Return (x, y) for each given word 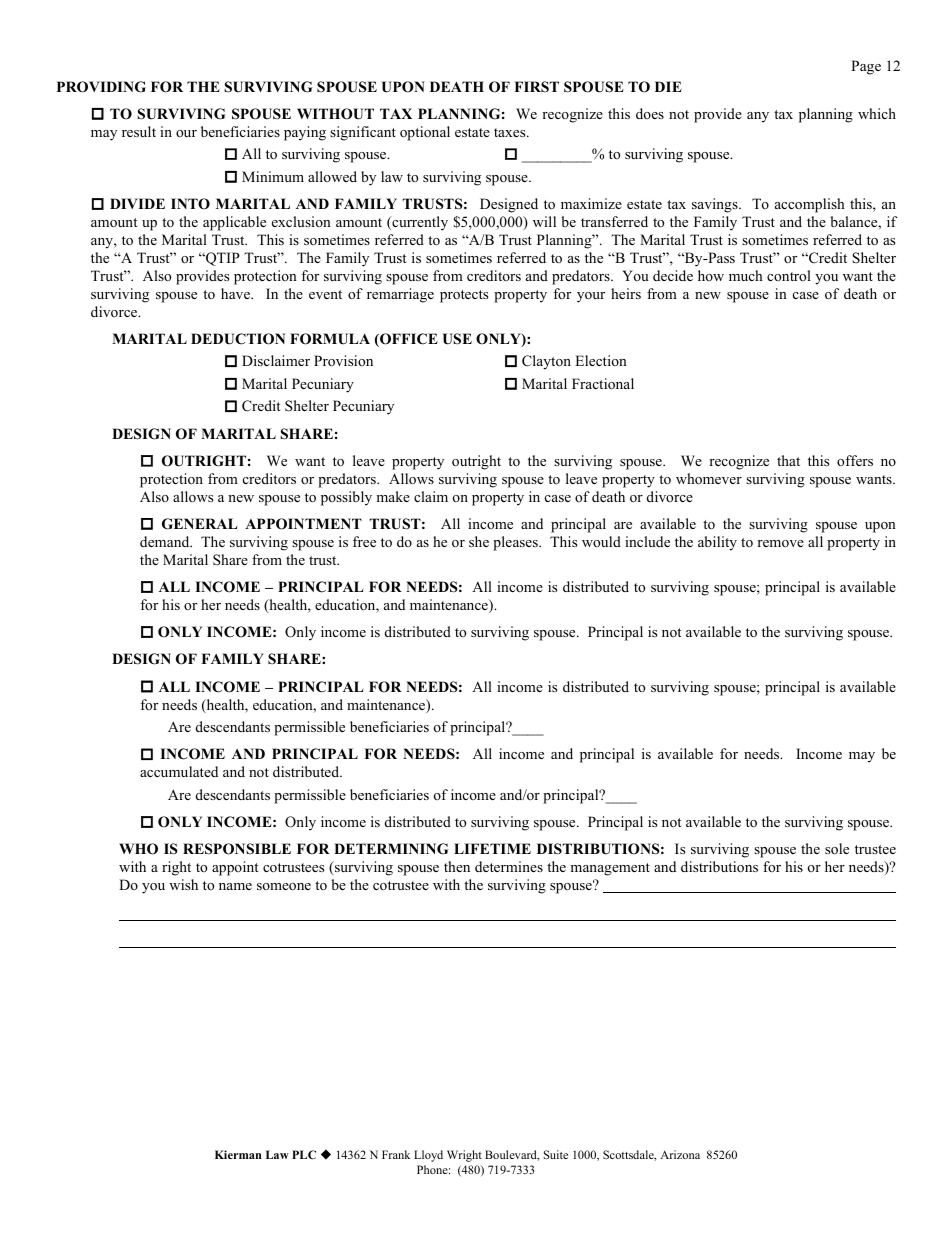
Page (866, 67)
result (139, 131)
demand (166, 541)
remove (780, 543)
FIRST (536, 87)
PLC (304, 1154)
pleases (516, 543)
